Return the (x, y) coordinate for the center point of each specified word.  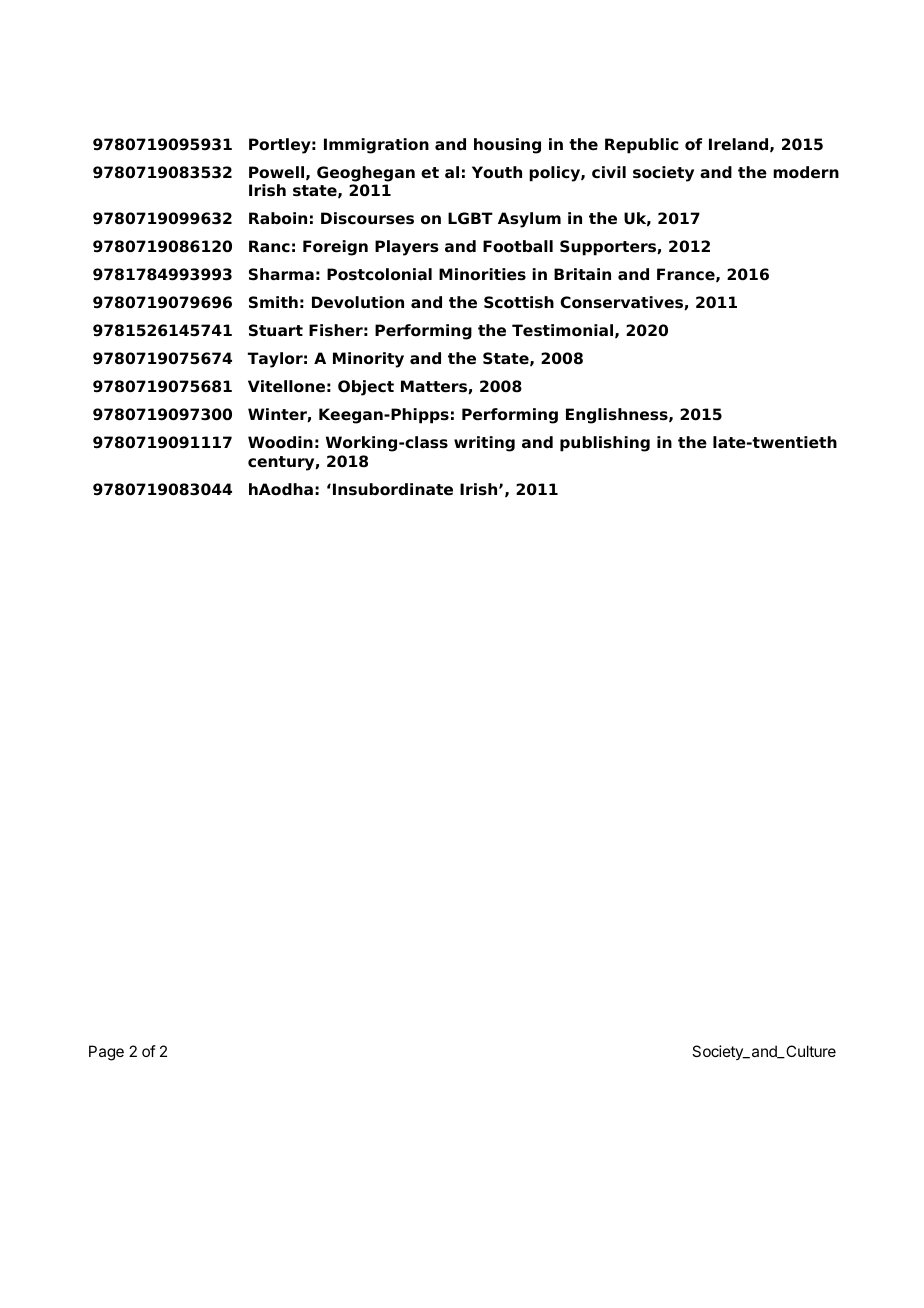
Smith (273, 302)
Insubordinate (393, 489)
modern (806, 172)
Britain (582, 274)
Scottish (519, 302)
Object (366, 388)
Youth (497, 172)
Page (106, 1053)
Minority (368, 360)
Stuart (276, 330)
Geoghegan (366, 174)
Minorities (482, 274)
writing (484, 444)
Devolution (358, 302)
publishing (605, 444)
